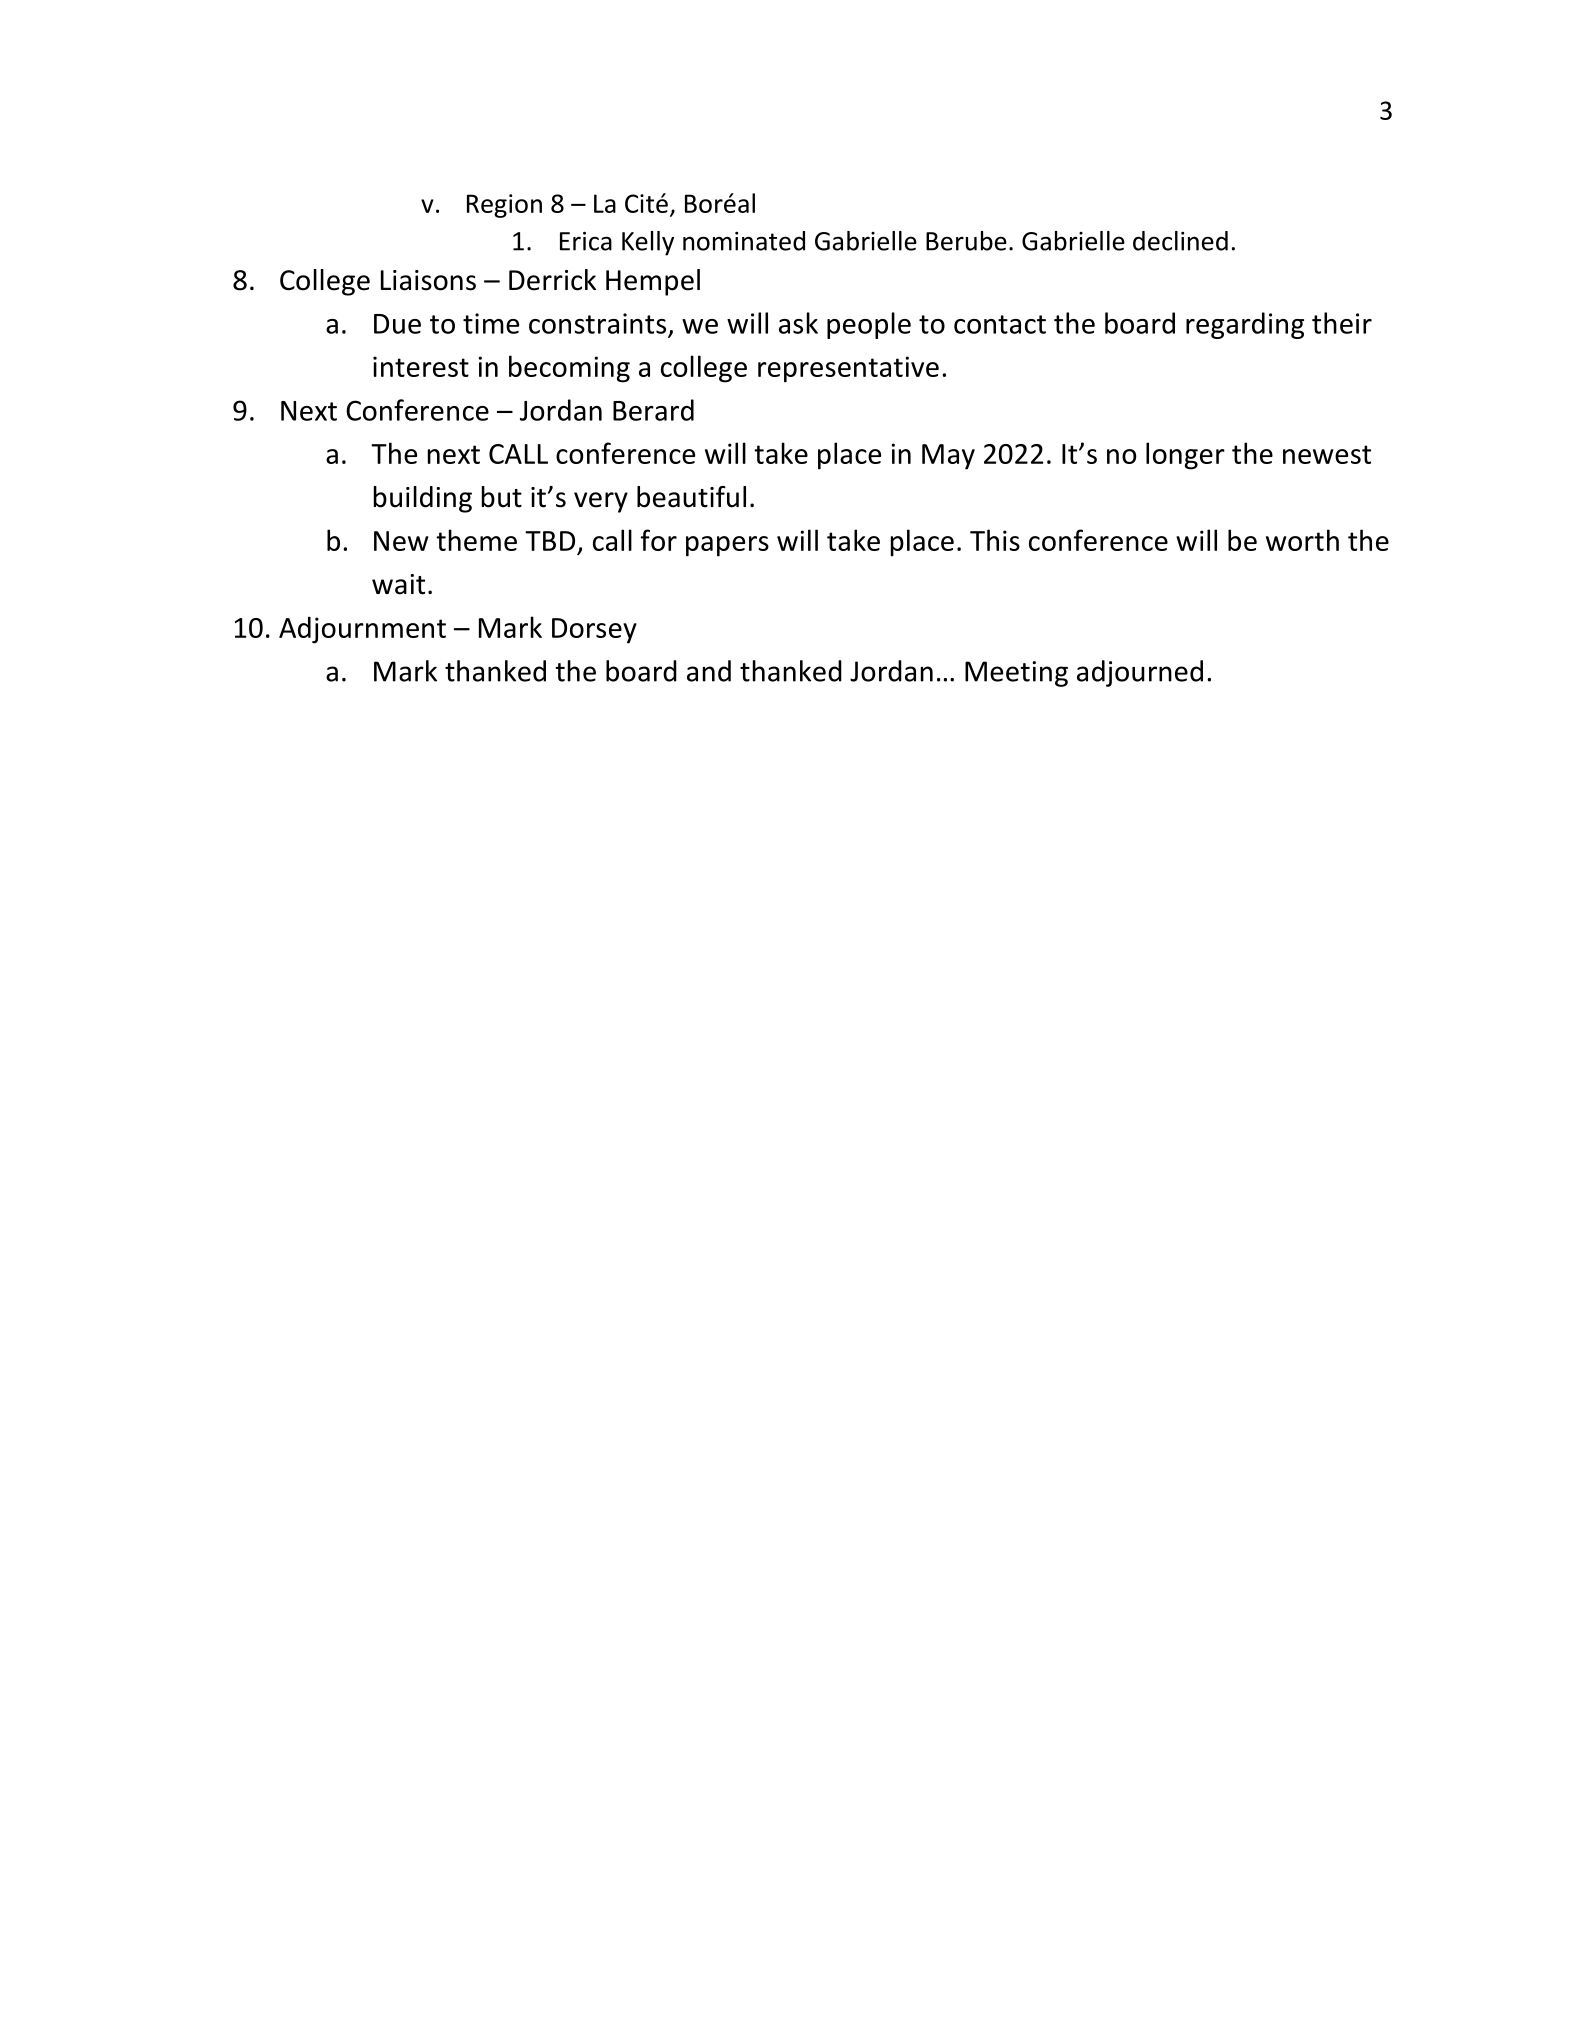 The width and height of the document is (1579, 2043). What do you see at coordinates (1185, 456) in the document?
I see `longer` at bounding box center [1185, 456].
